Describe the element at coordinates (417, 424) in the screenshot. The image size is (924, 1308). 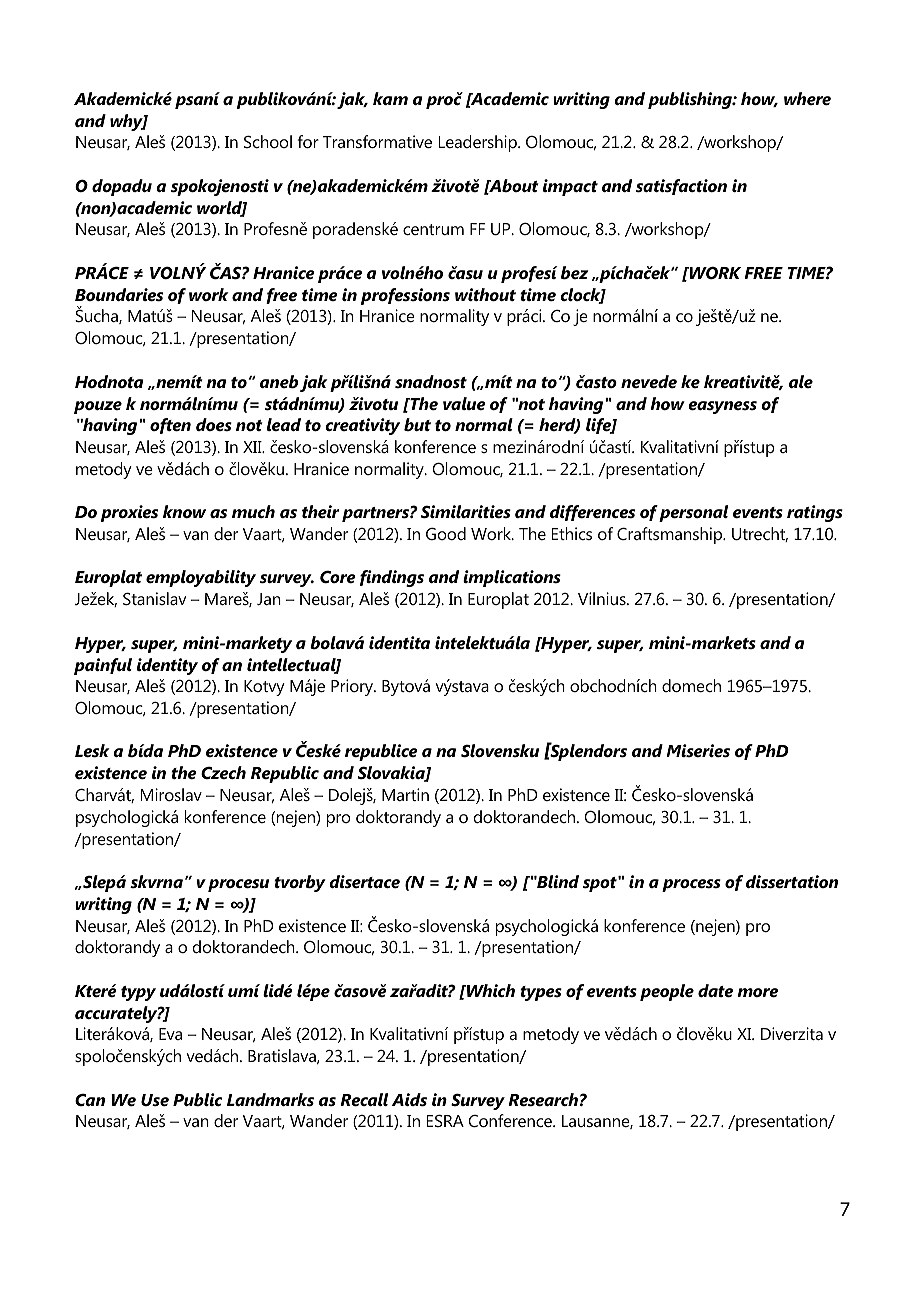
I see `but` at that location.
